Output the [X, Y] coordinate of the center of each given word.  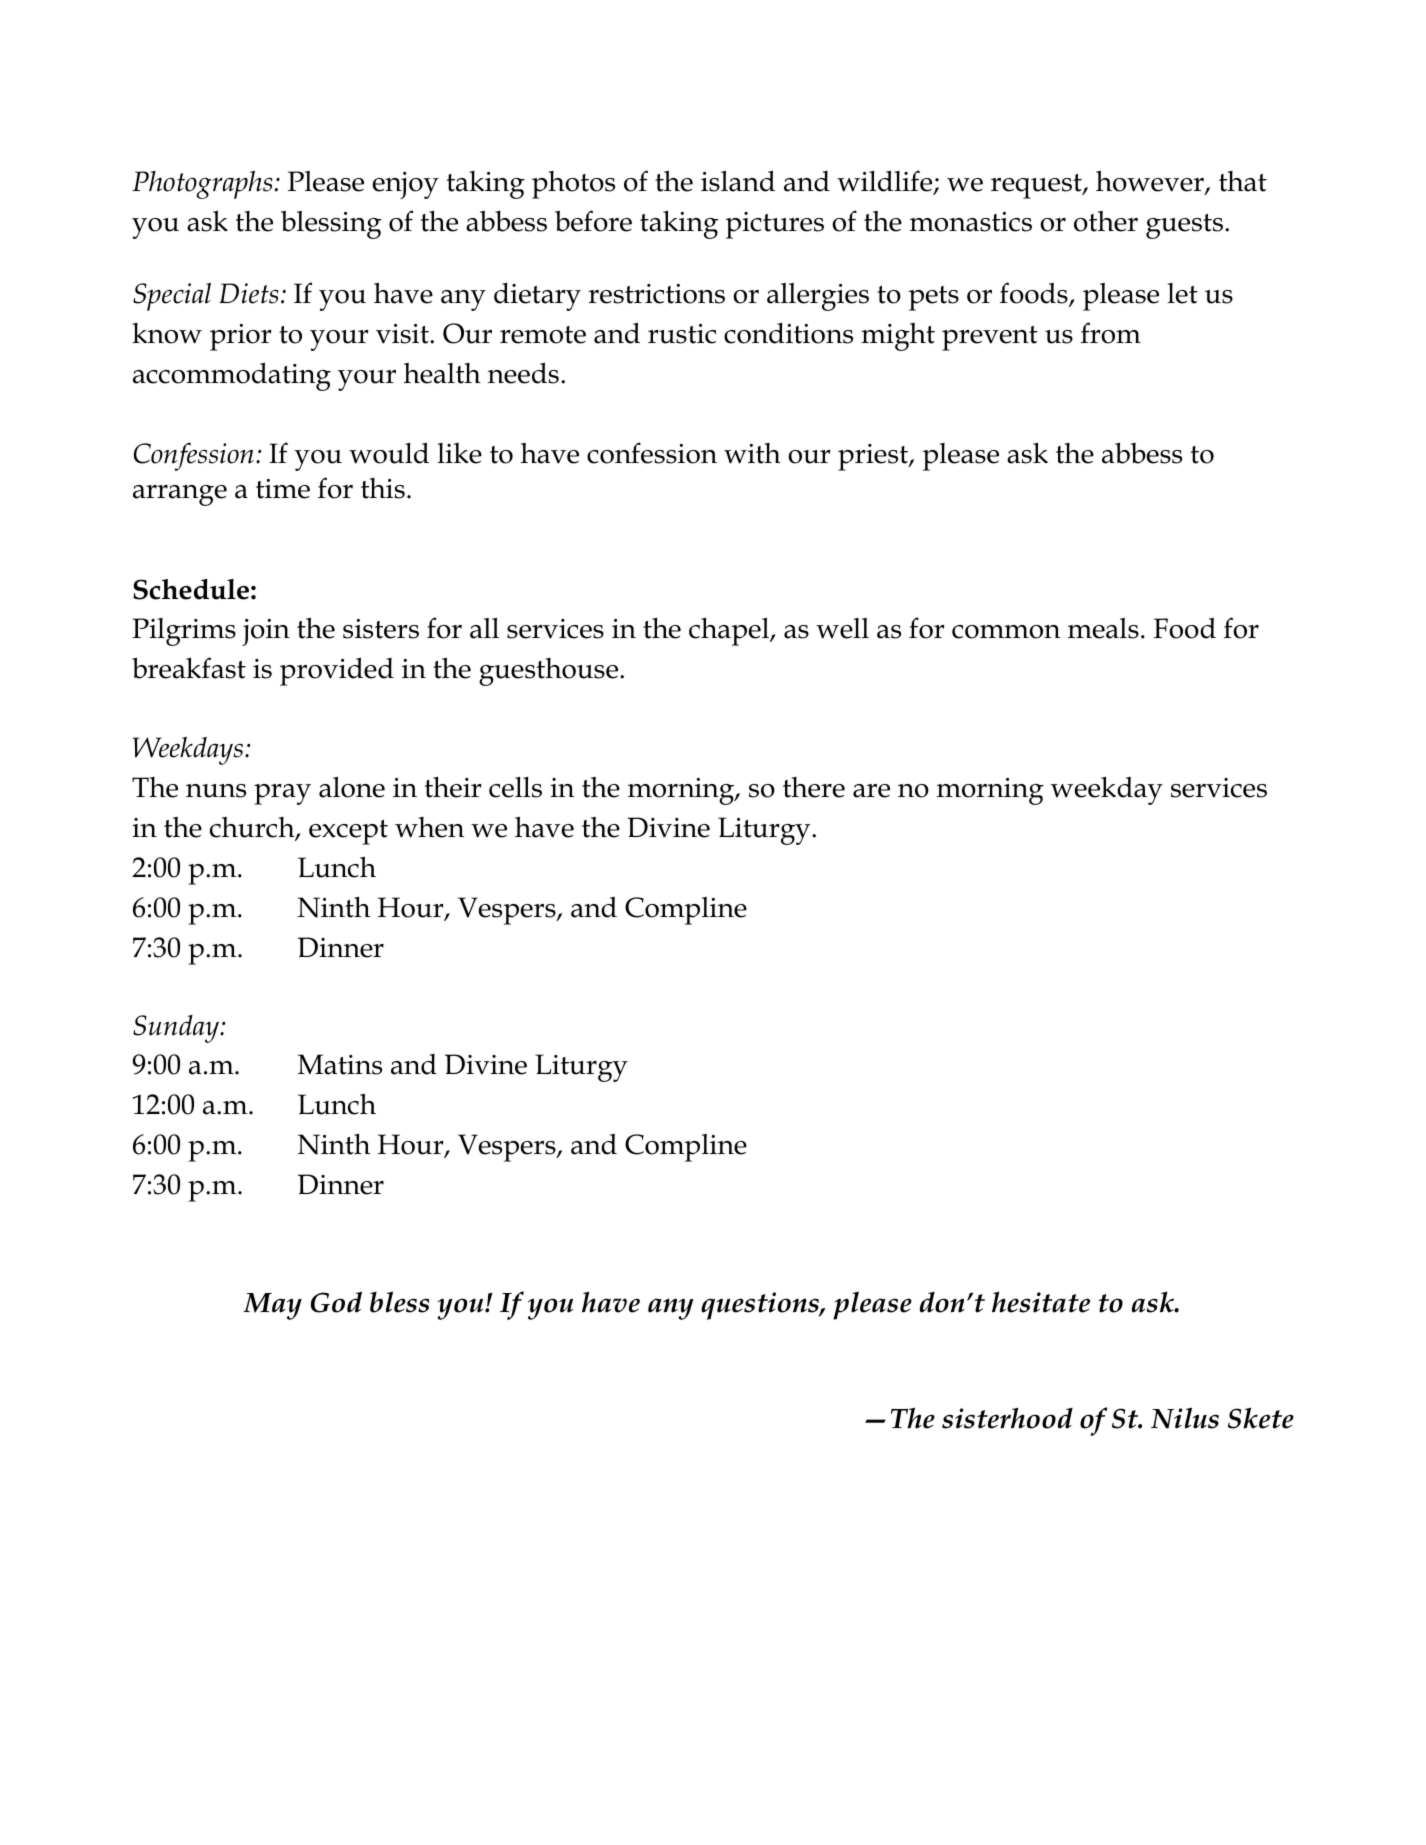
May [272, 1306]
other [1106, 221]
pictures [775, 225]
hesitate [1041, 1302]
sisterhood [1007, 1418]
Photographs [202, 185]
